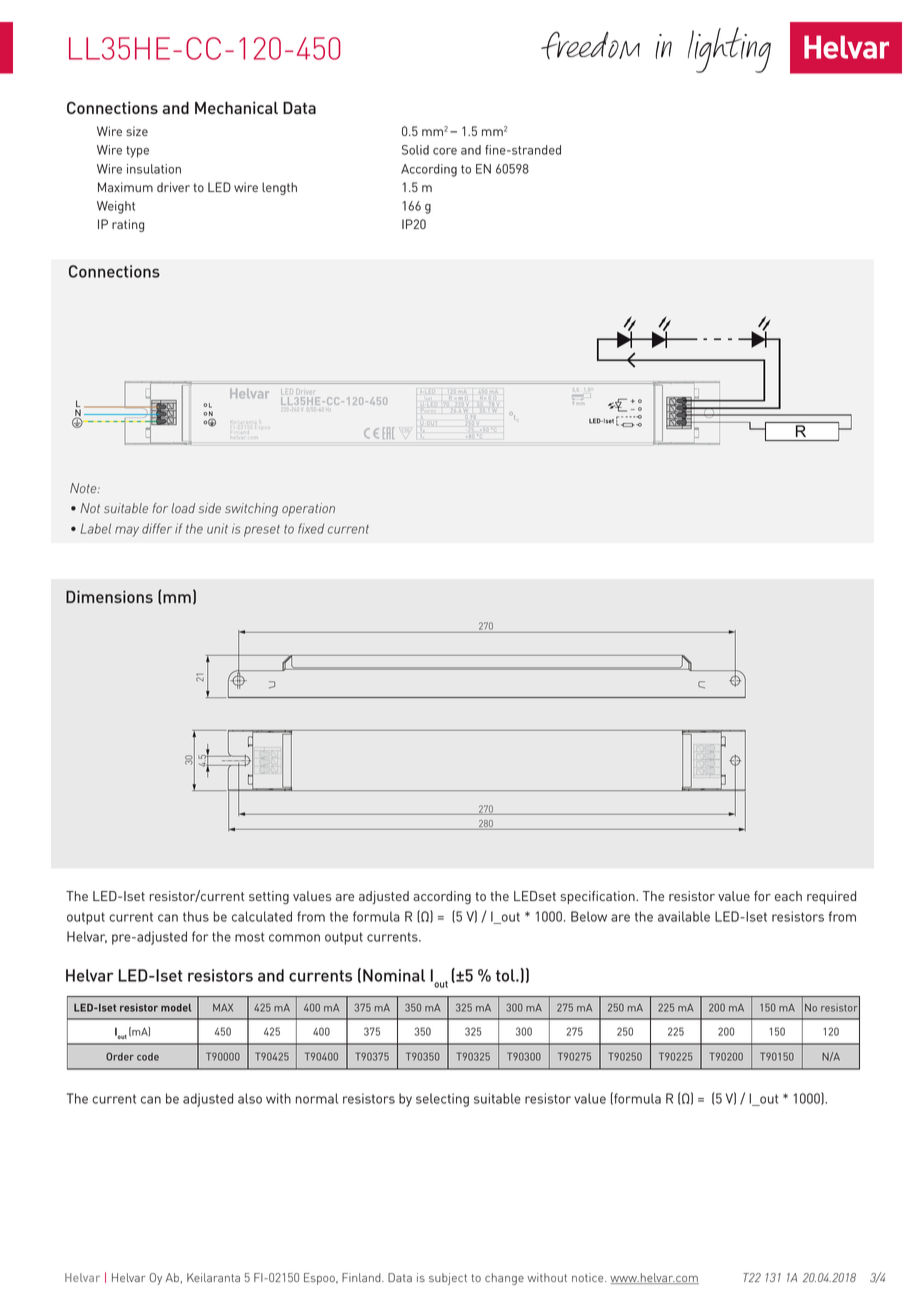 The image size is (924, 1308). Describe the element at coordinates (173, 187) in the screenshot. I see `driver` at that location.
